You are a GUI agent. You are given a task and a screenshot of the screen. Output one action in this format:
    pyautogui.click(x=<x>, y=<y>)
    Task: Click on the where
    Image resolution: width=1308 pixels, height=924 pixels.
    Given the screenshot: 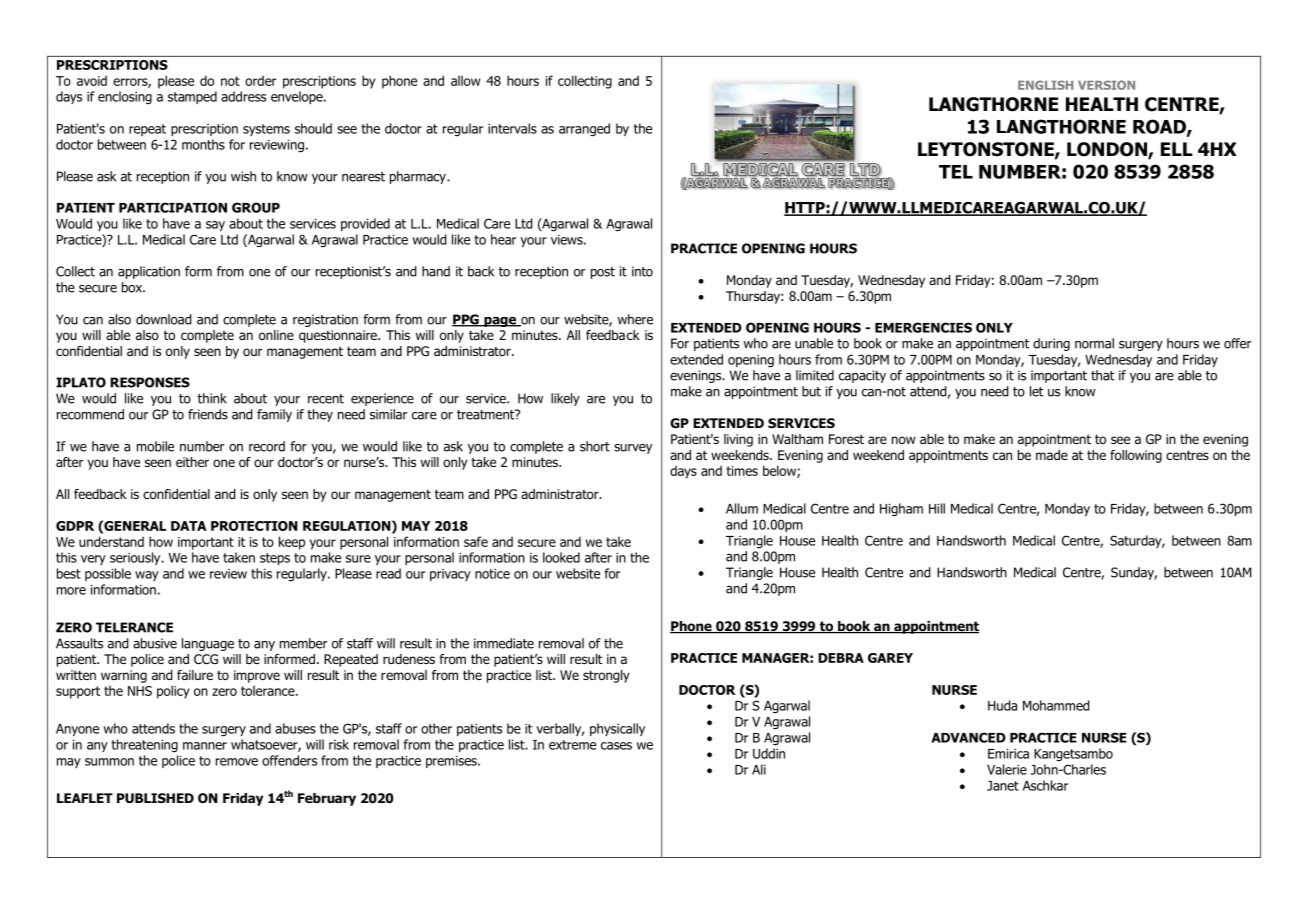 What is the action you would take?
    pyautogui.click(x=635, y=319)
